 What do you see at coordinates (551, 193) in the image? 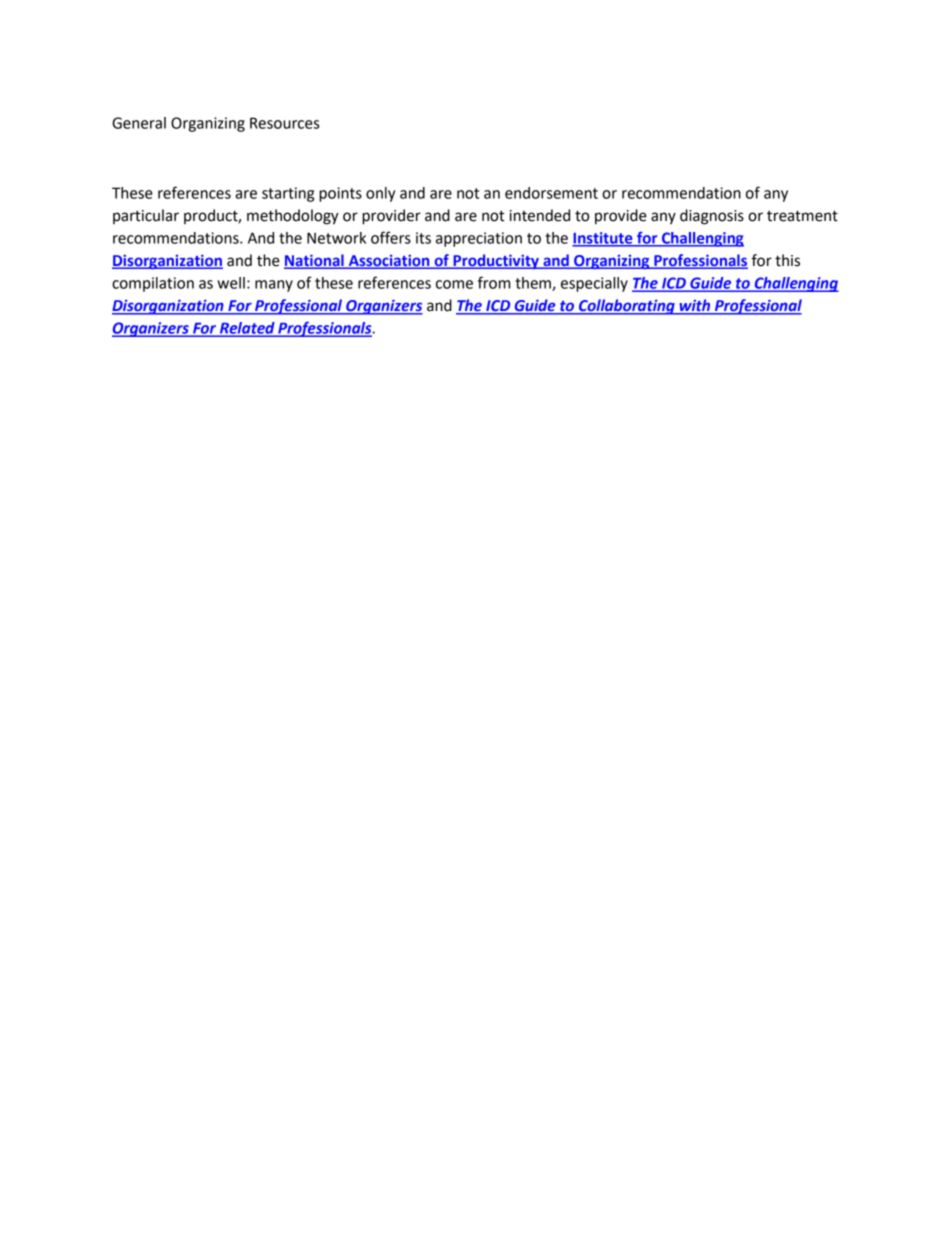
I see `endorsement` at bounding box center [551, 193].
